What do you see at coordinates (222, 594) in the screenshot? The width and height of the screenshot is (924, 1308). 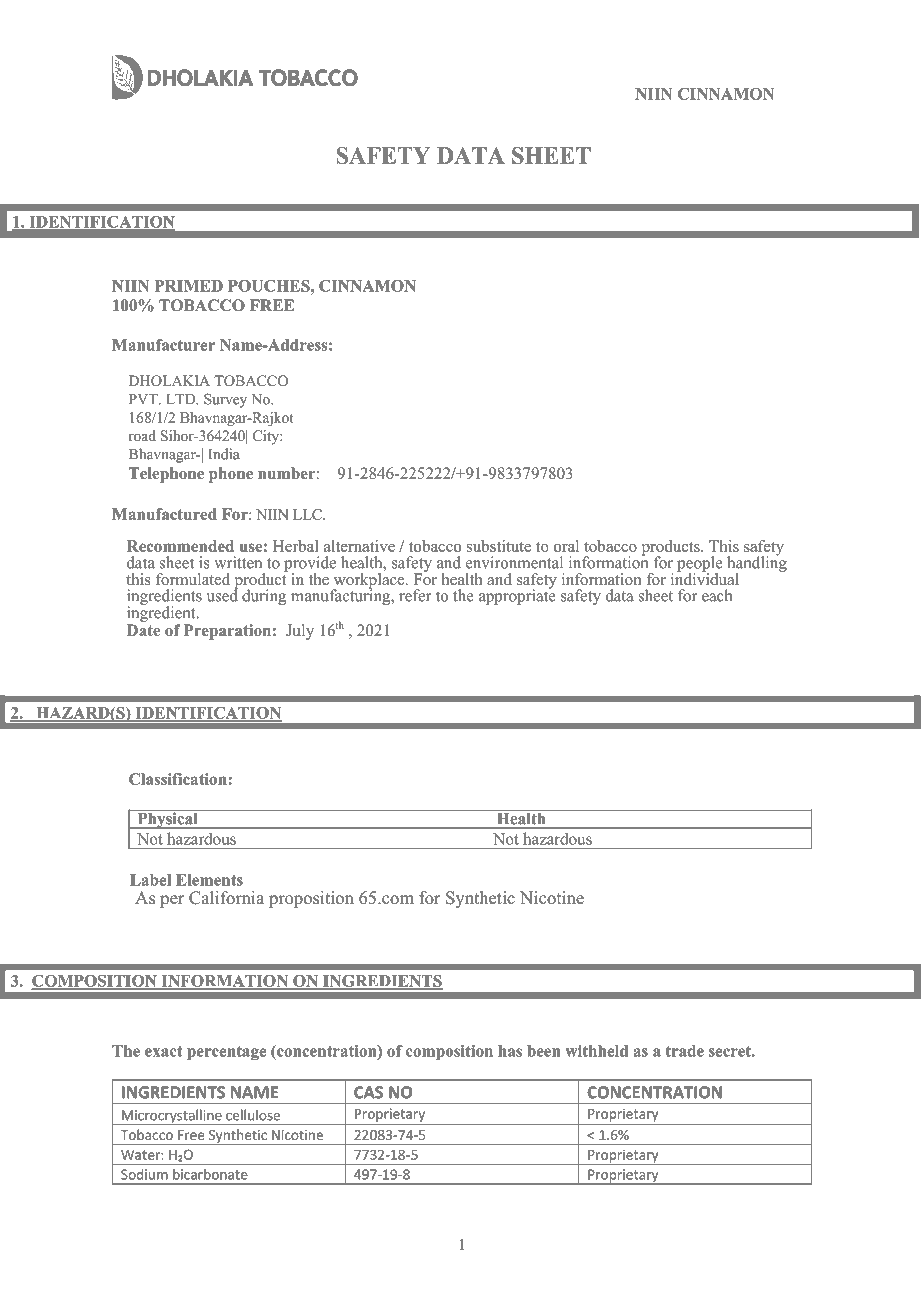 I see `used` at bounding box center [222, 594].
